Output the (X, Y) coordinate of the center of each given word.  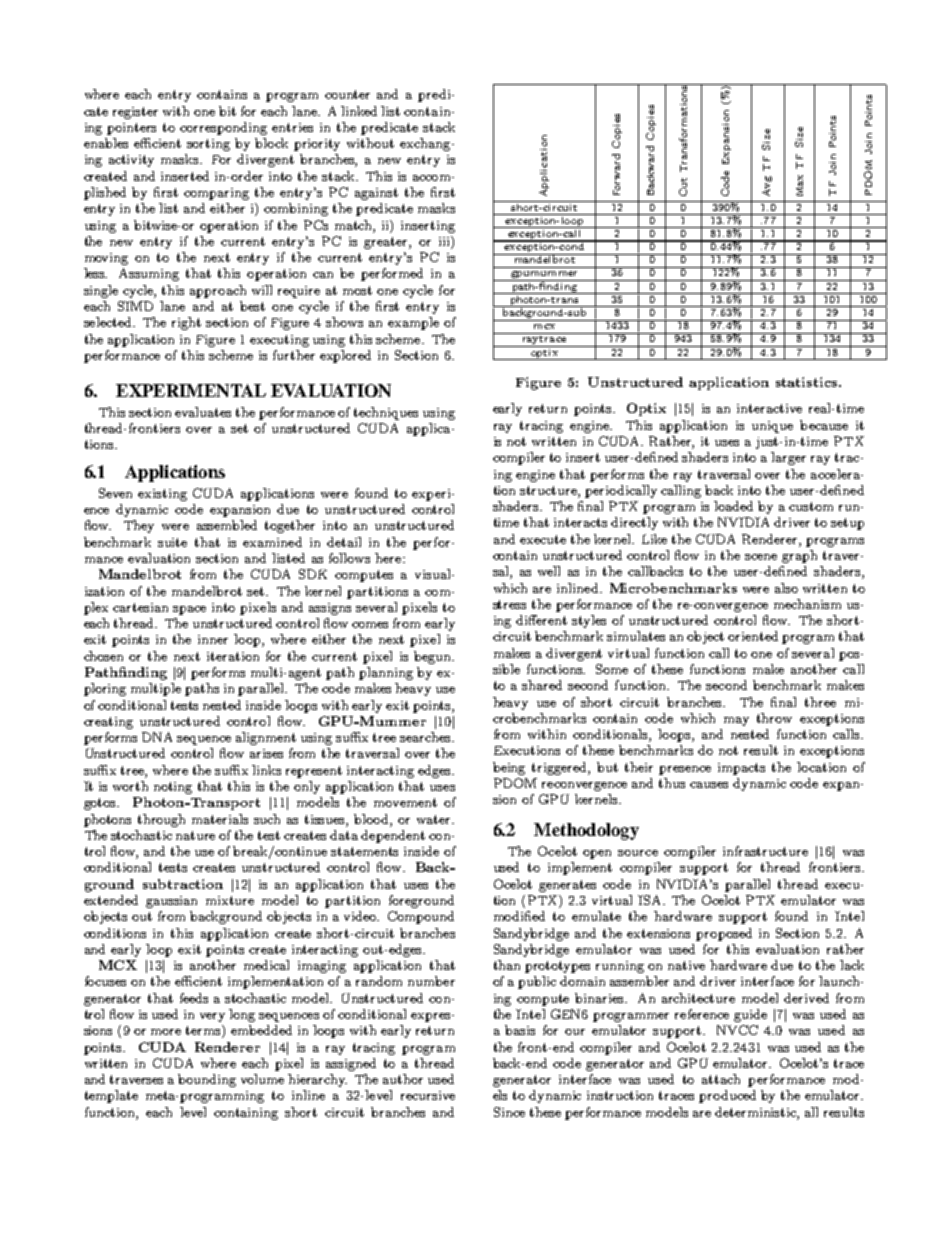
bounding (207, 1080)
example (413, 323)
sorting (208, 145)
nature (195, 835)
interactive (769, 408)
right (186, 323)
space (189, 610)
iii (445, 241)
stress (509, 604)
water (435, 819)
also (786, 588)
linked (359, 111)
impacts (741, 769)
